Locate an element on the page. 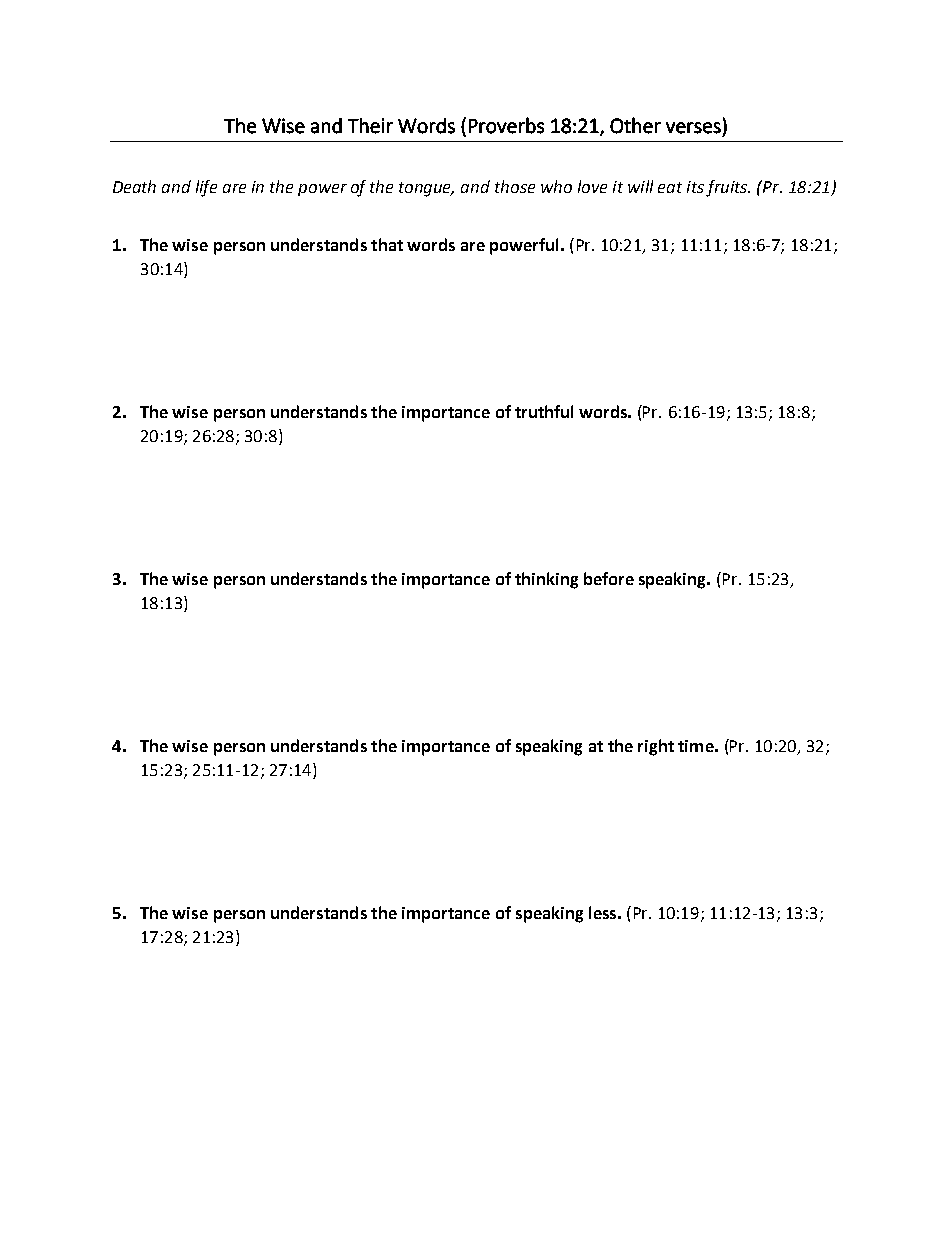  thinking is located at coordinates (546, 580).
